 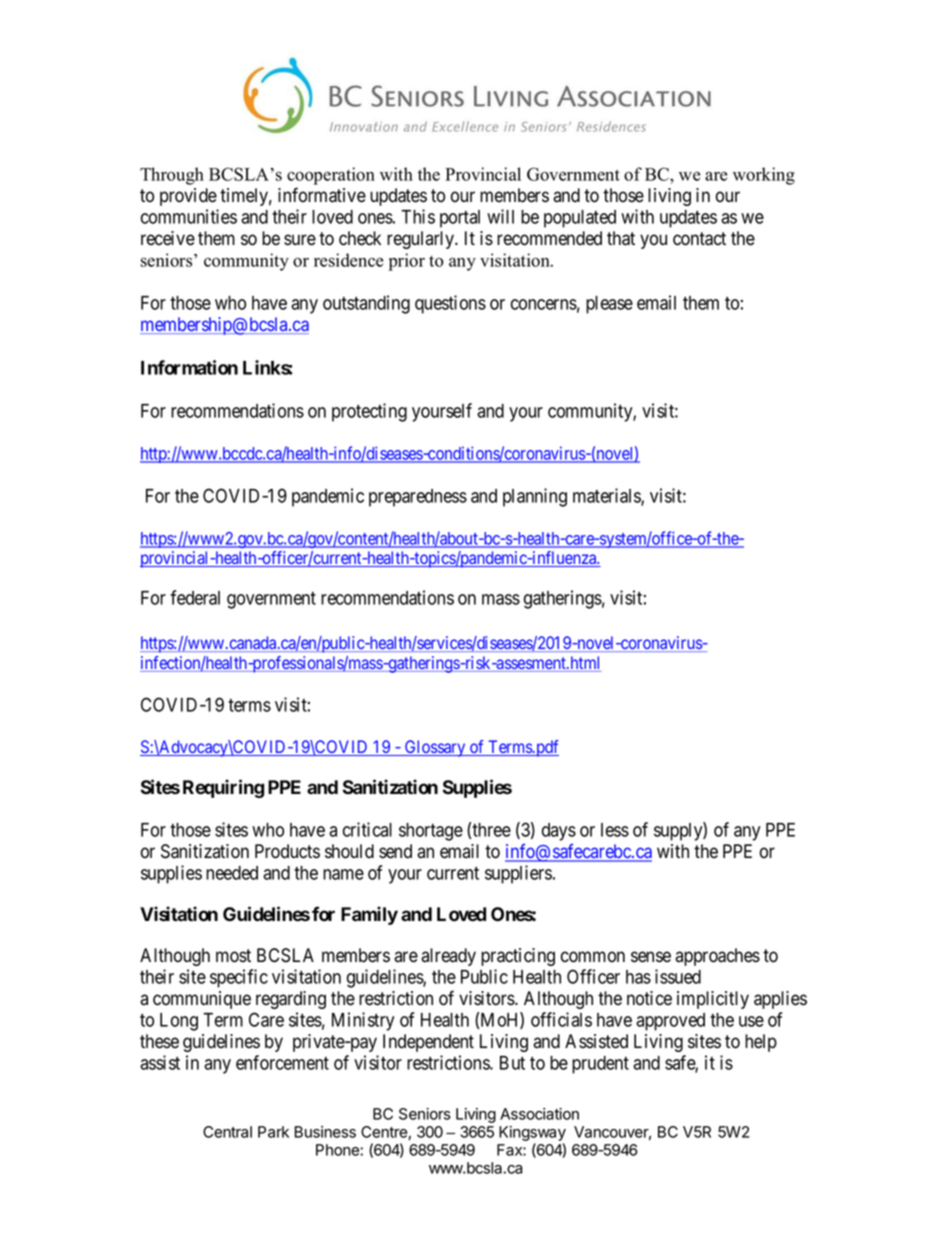 What do you see at coordinates (227, 1132) in the screenshot?
I see `Central` at bounding box center [227, 1132].
